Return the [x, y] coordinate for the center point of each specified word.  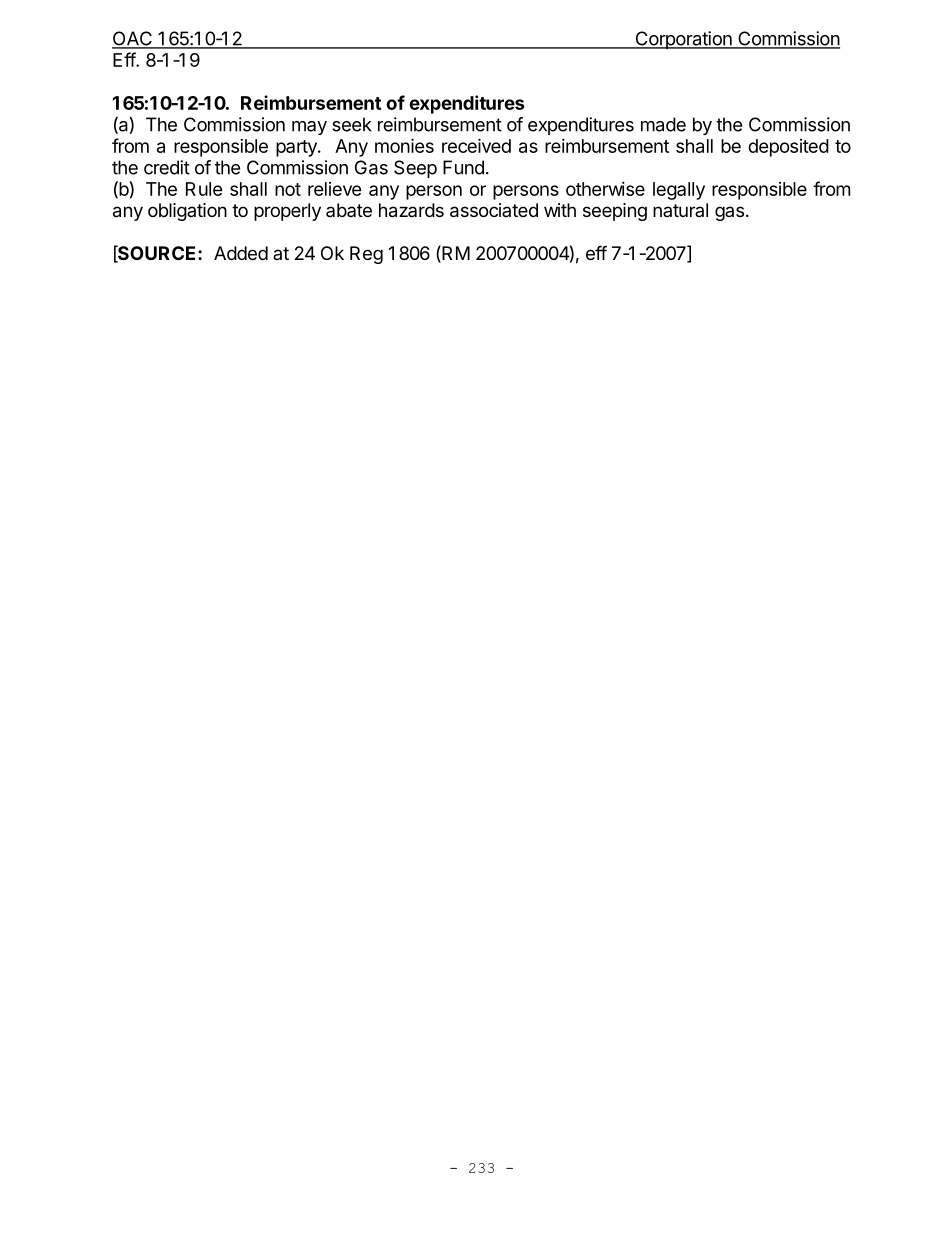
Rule [204, 189]
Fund [463, 167]
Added [241, 253]
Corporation [683, 40]
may [309, 128]
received [476, 145]
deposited [788, 148]
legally [679, 191]
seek [352, 124]
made [663, 124]
